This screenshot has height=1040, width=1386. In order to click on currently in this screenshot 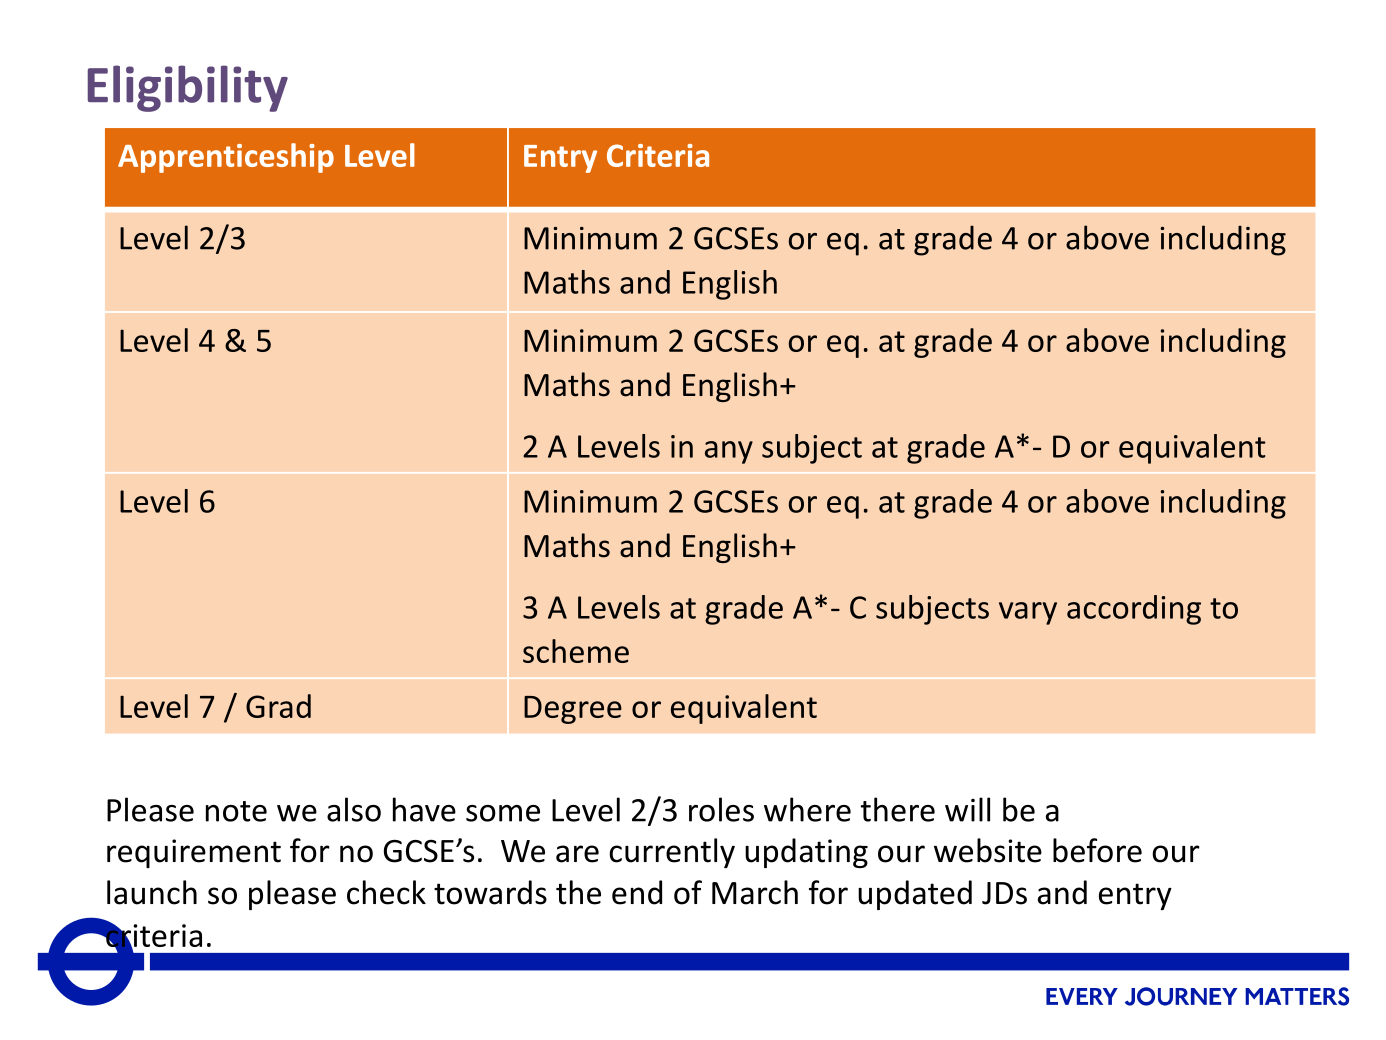, I will do `click(672, 853)`.
